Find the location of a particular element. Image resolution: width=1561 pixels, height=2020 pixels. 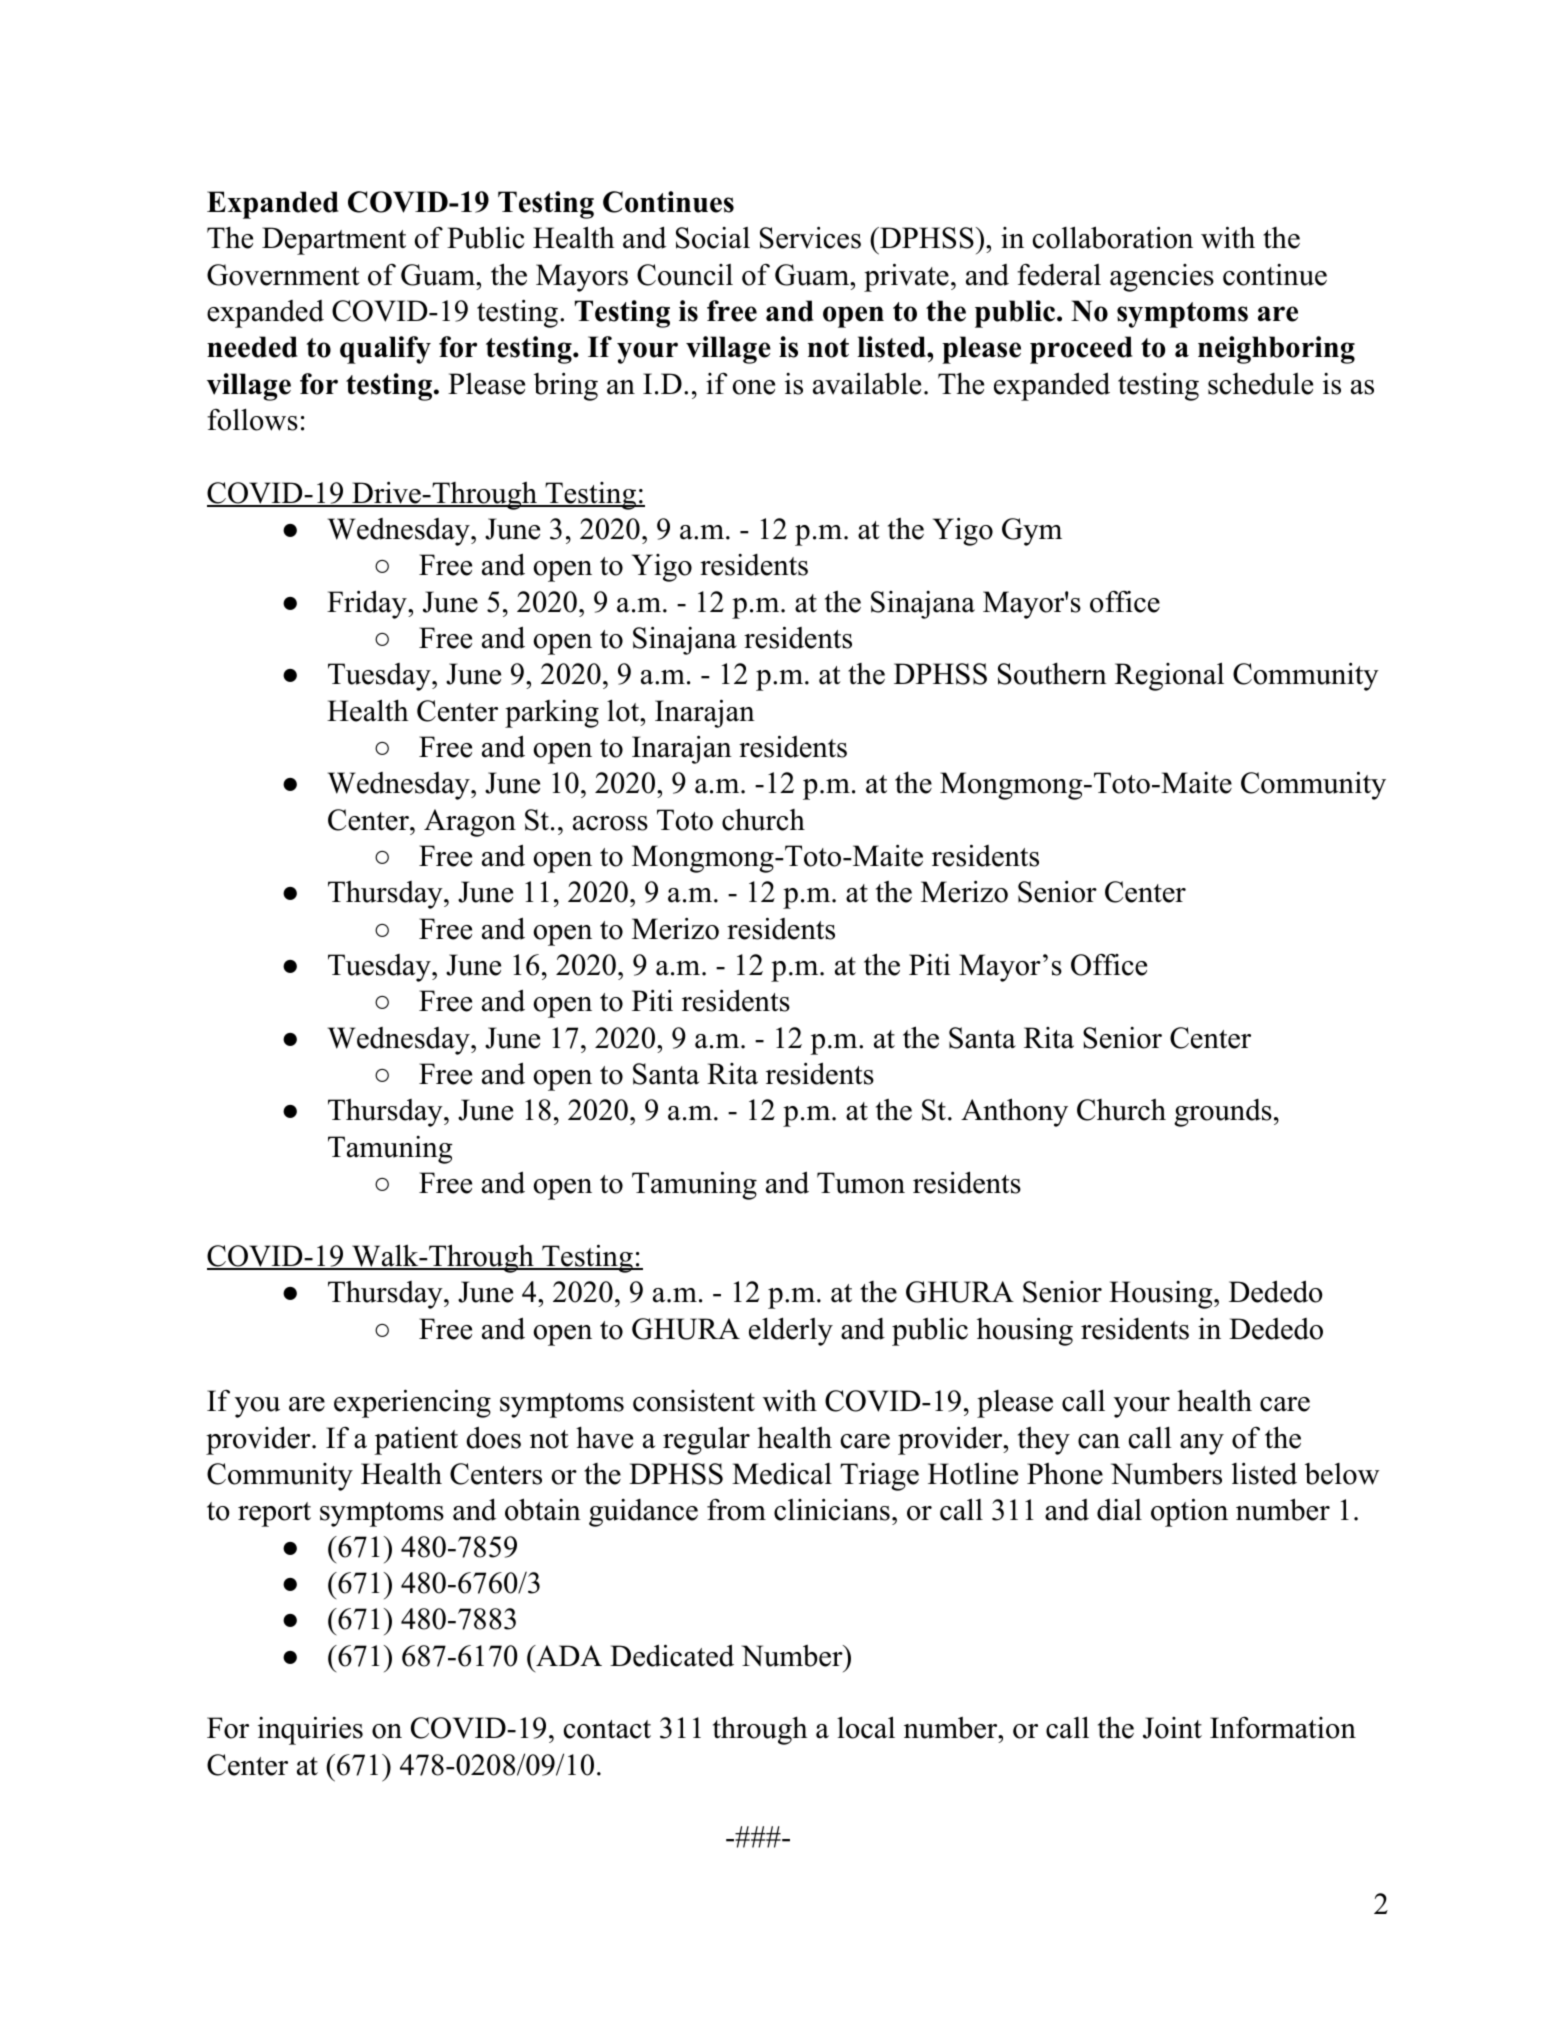

experiencing is located at coordinates (412, 1403).
